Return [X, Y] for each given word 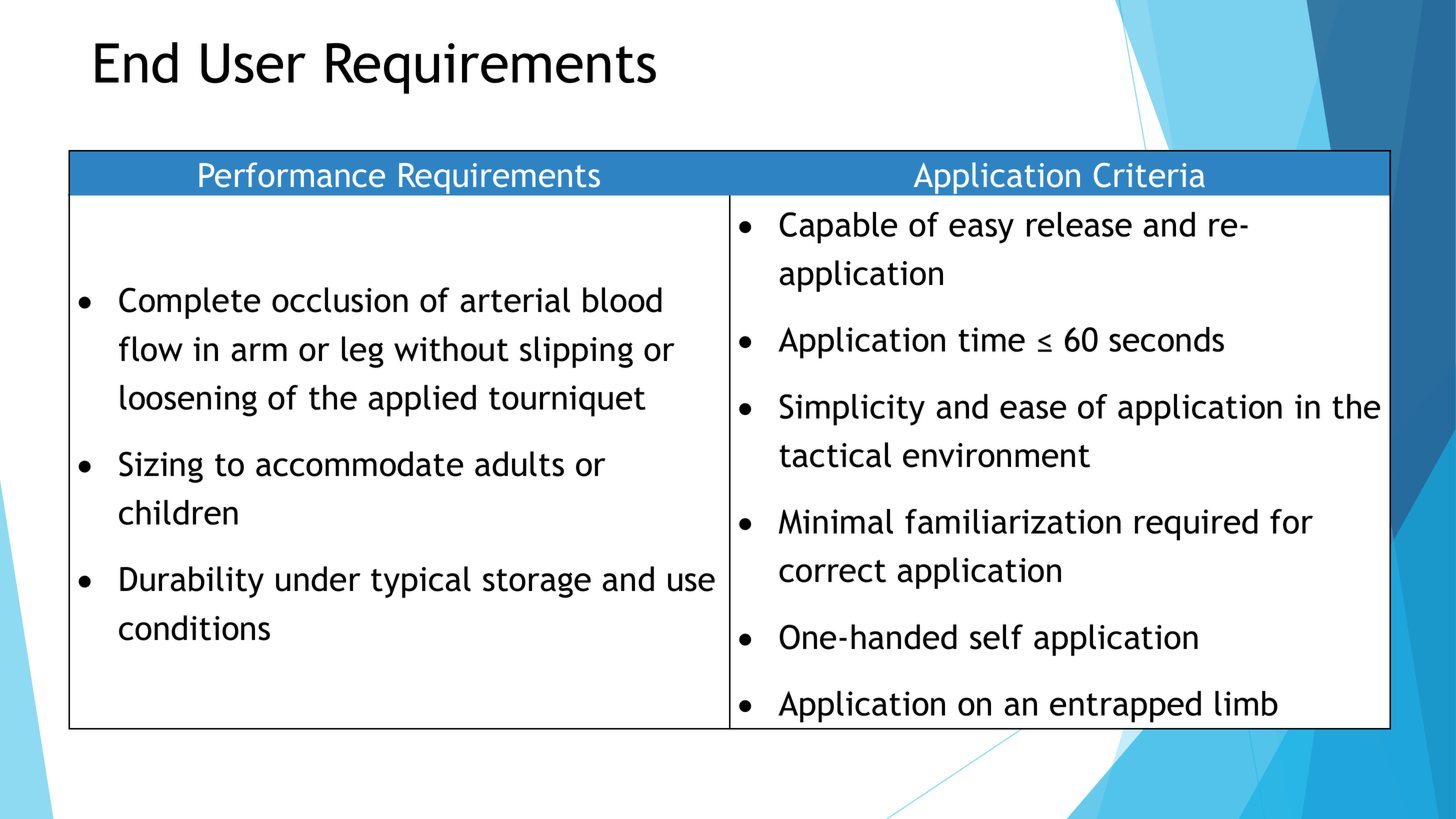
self [996, 637]
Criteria [1149, 175]
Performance [292, 174]
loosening [188, 401]
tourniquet [567, 401]
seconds [1166, 339]
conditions [194, 628]
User [253, 63]
